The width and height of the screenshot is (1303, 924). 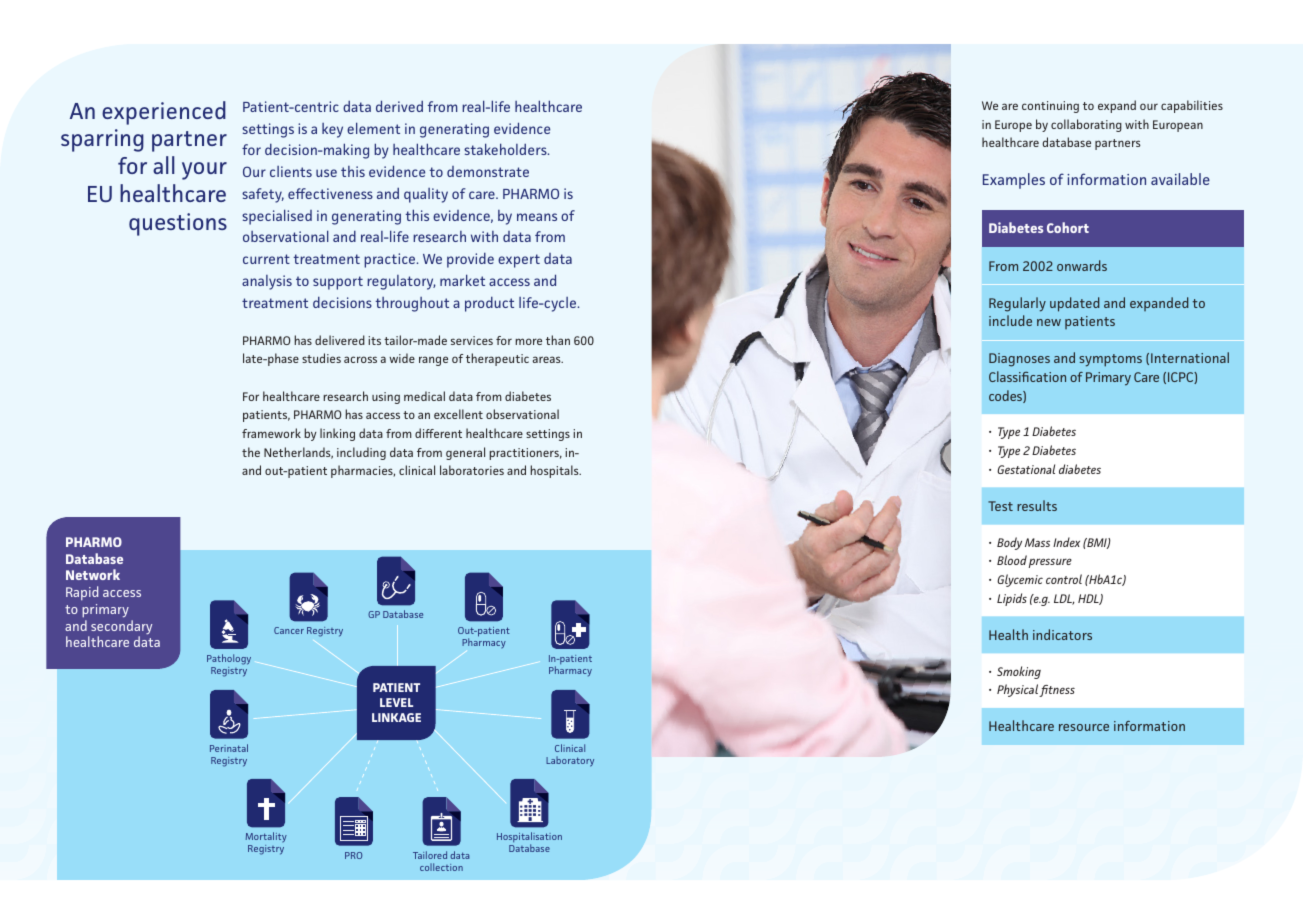 I want to click on collaborating, so click(x=1086, y=125).
